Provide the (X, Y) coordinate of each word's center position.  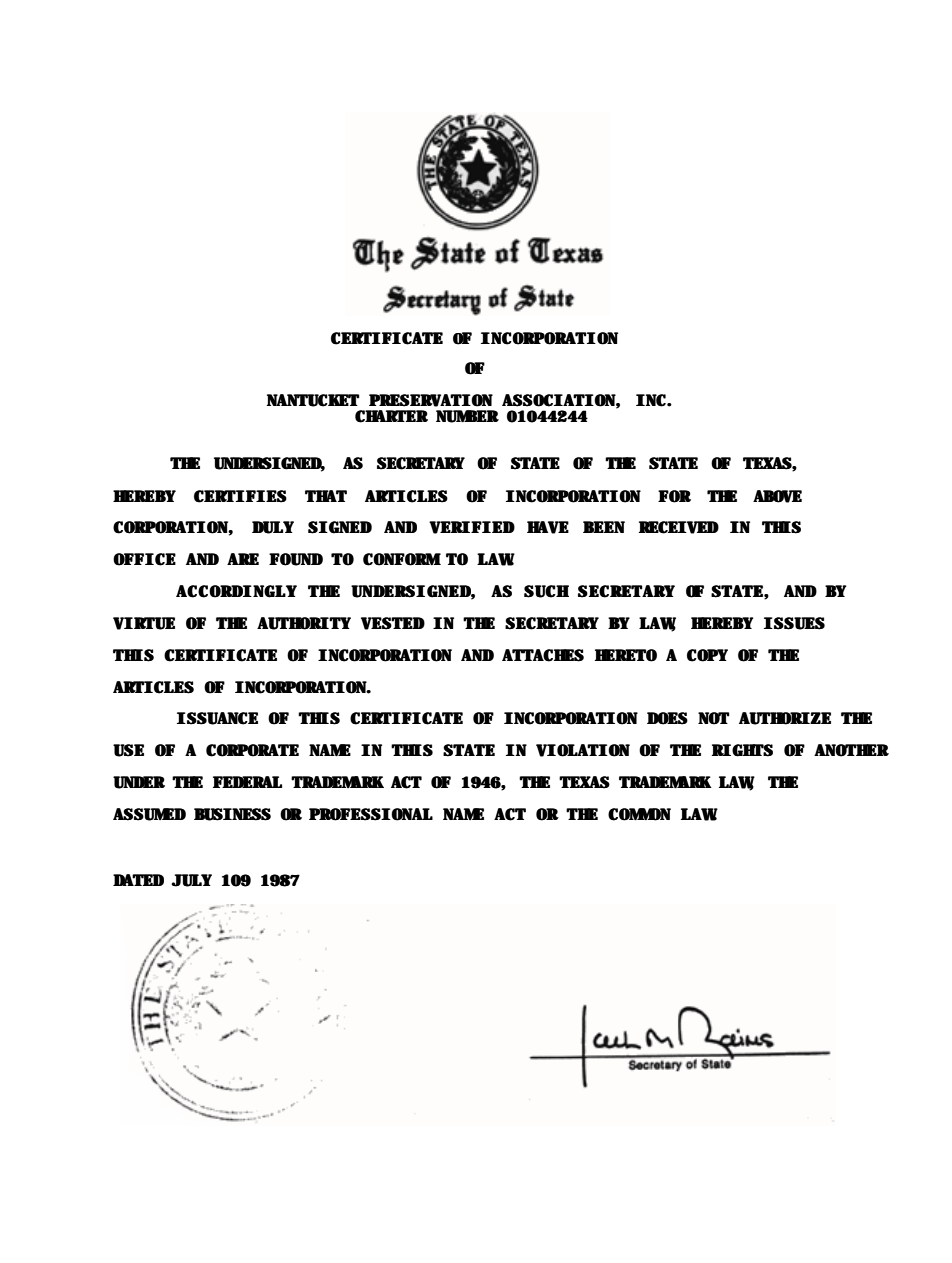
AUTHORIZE (785, 718)
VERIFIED (472, 527)
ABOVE (777, 496)
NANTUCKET (313, 400)
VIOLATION (583, 750)
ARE (243, 559)
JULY (191, 880)
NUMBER (467, 416)
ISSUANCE (217, 718)
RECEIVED (679, 527)
